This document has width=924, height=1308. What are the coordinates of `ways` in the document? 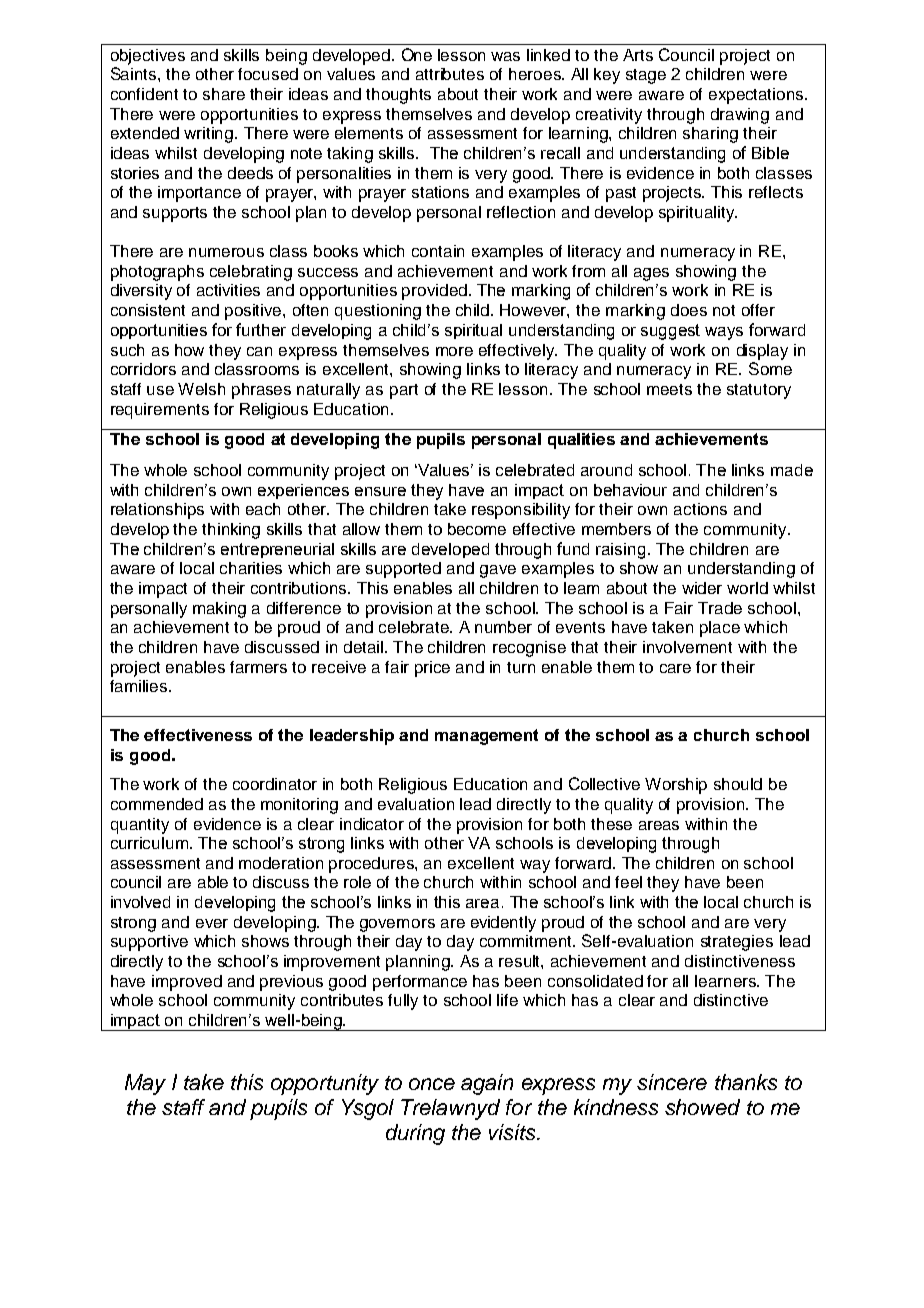 It's located at (724, 333).
